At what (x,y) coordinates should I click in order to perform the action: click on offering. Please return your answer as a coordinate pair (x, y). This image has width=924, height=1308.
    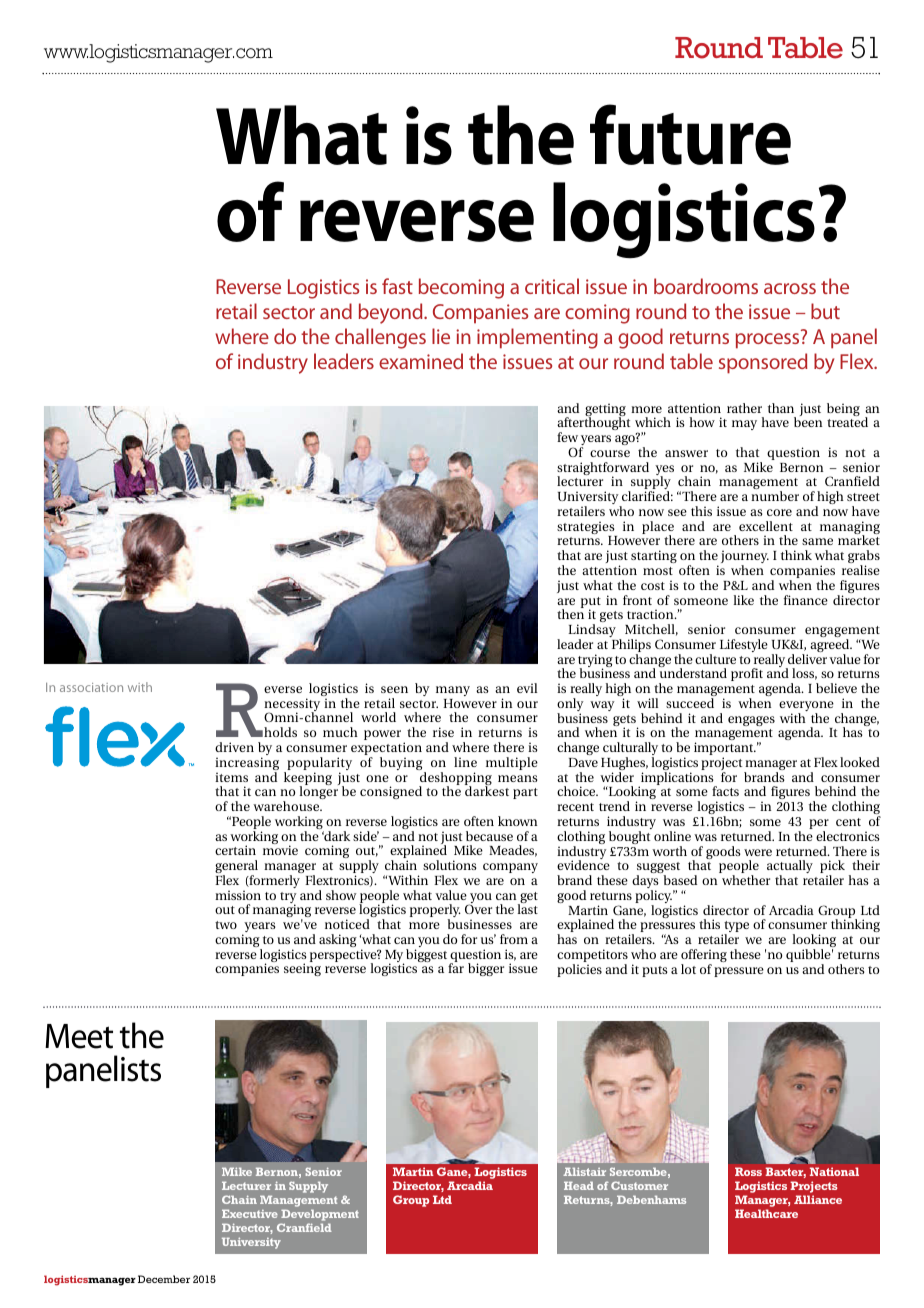
    Looking at the image, I should click on (704, 957).
